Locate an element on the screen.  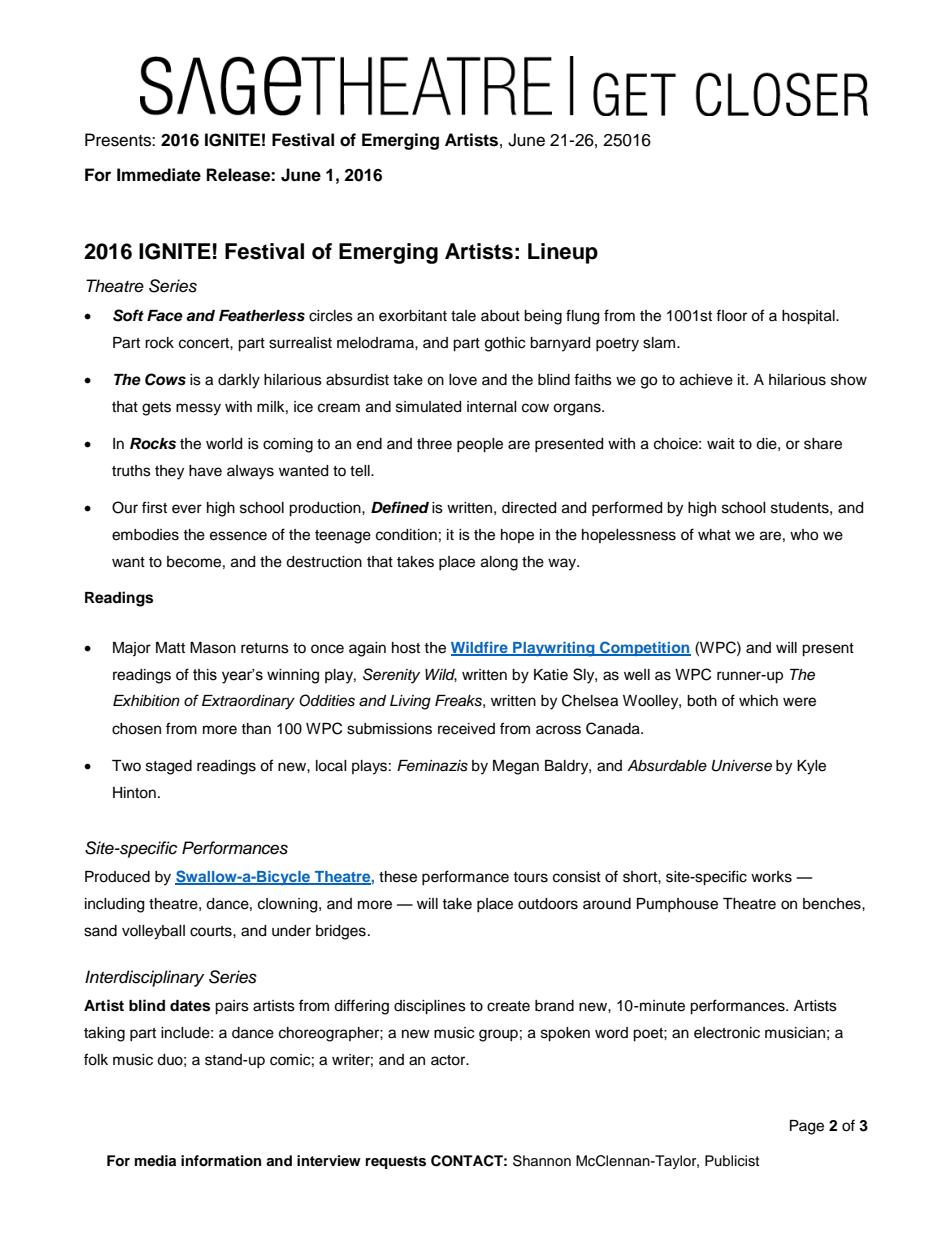
which is located at coordinates (758, 701).
